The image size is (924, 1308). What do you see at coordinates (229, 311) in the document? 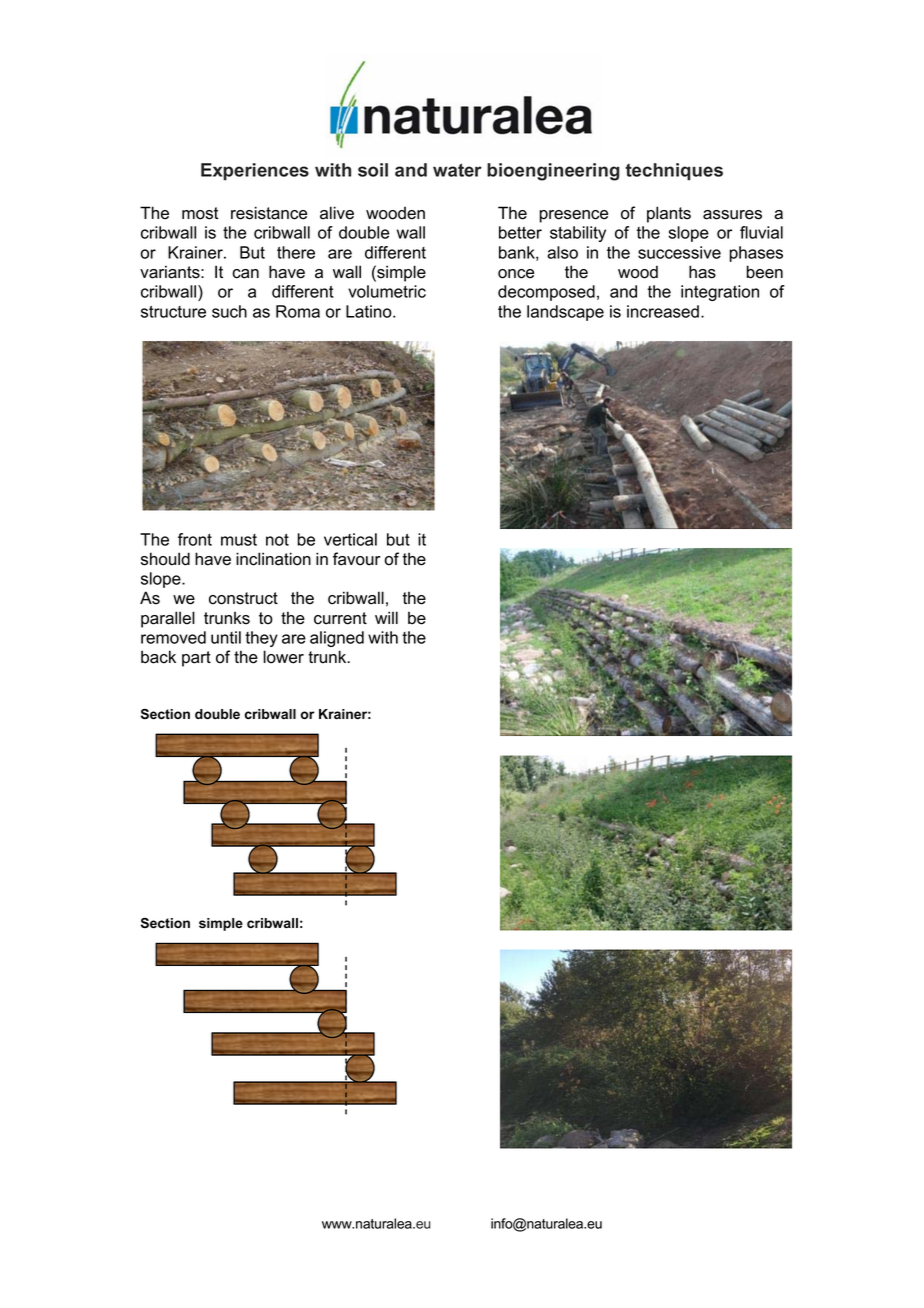
I see `such` at bounding box center [229, 311].
